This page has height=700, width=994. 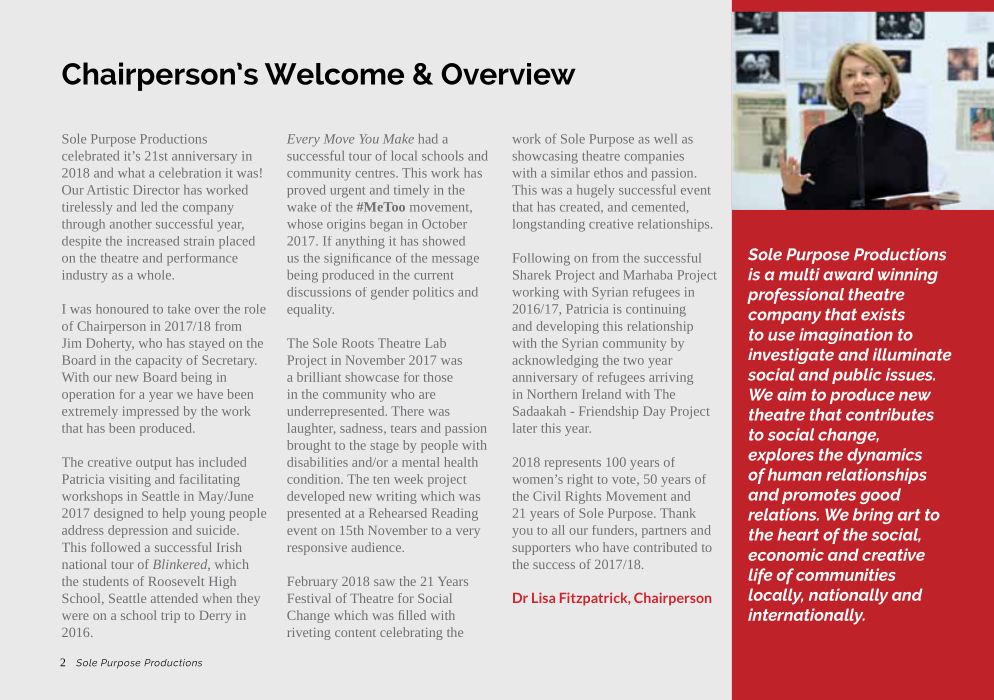 I want to click on companies, so click(x=654, y=157).
